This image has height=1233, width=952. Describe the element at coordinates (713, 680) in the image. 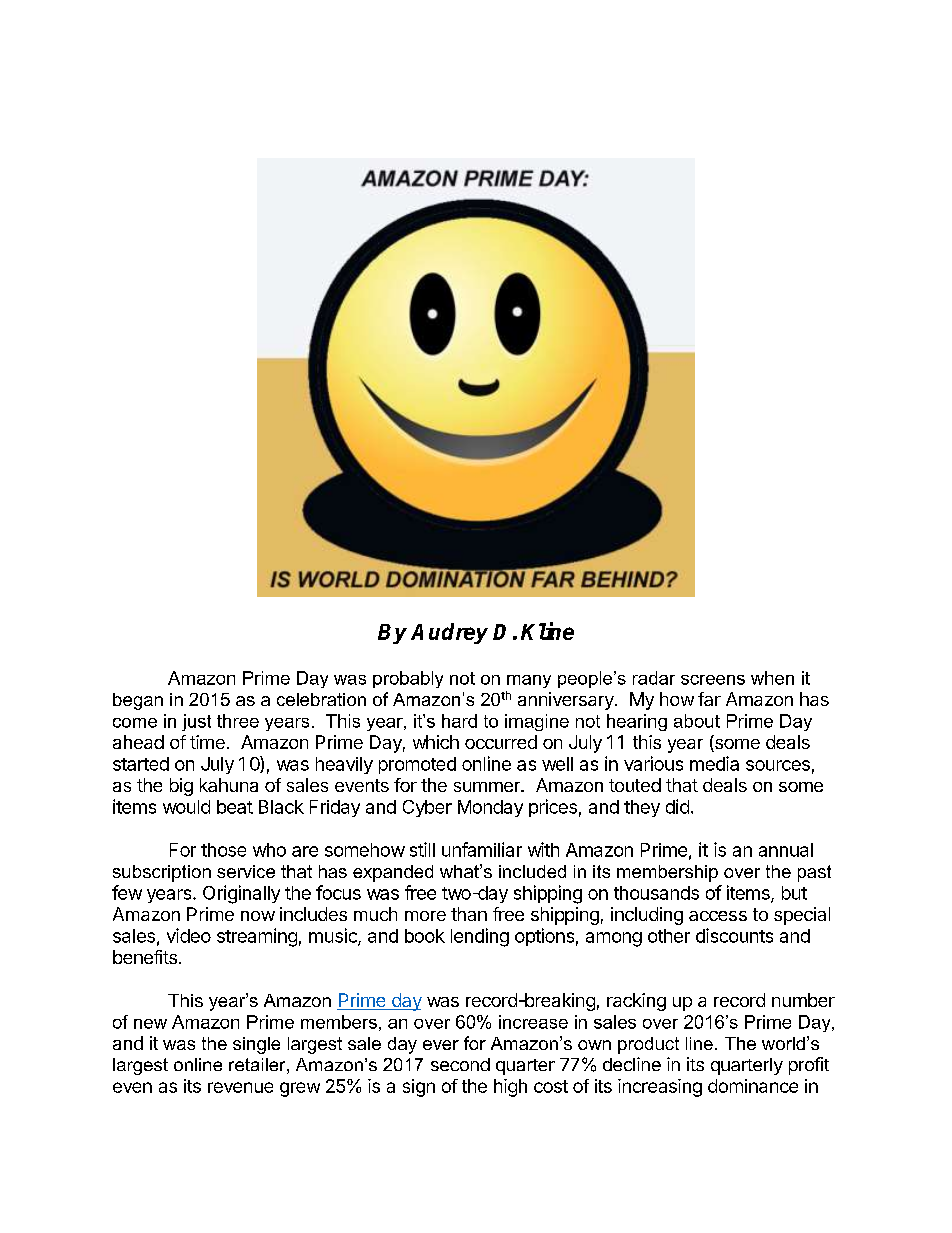

I see `screens` at that location.
